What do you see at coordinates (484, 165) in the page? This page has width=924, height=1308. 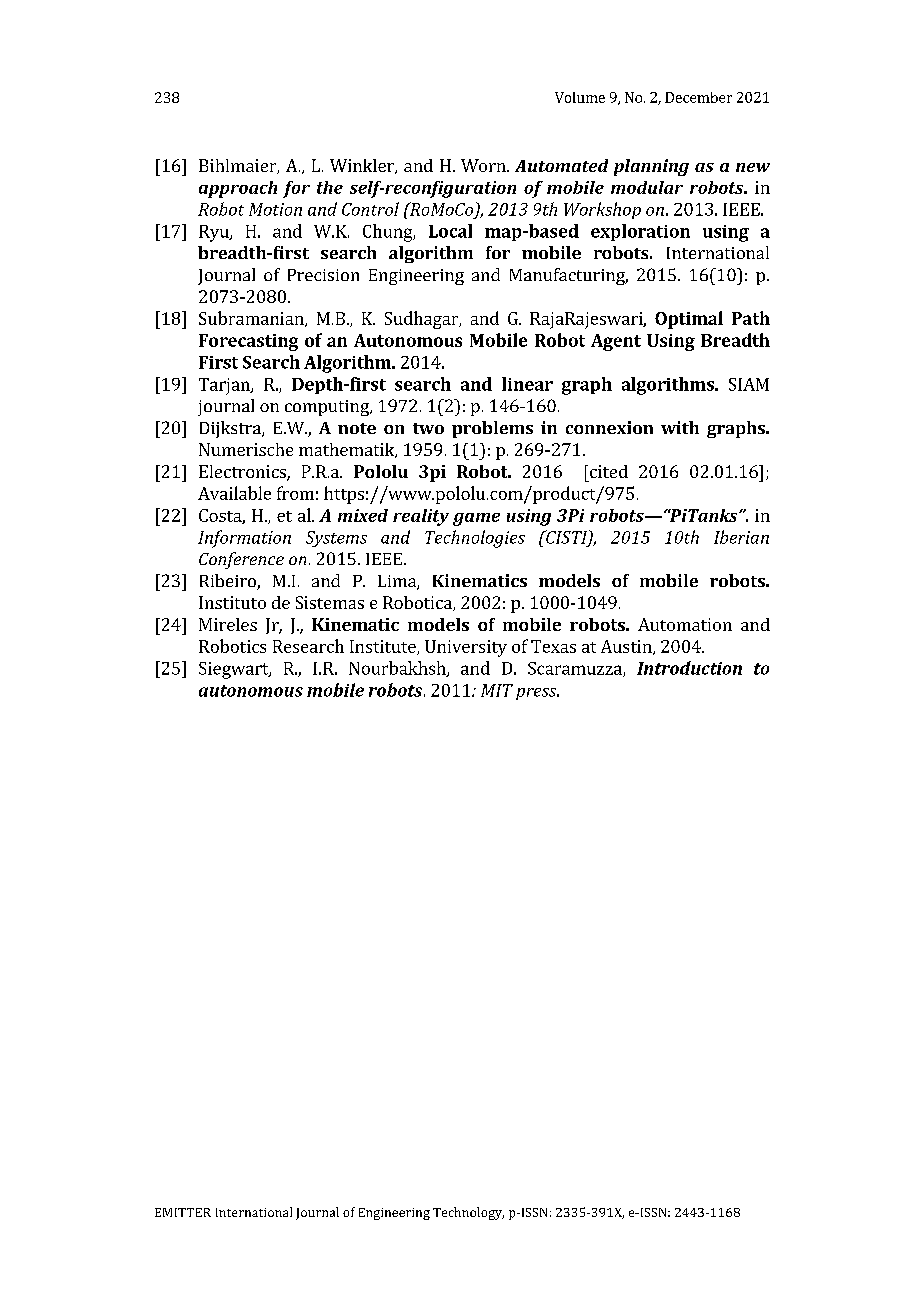 I see `Worn` at bounding box center [484, 165].
